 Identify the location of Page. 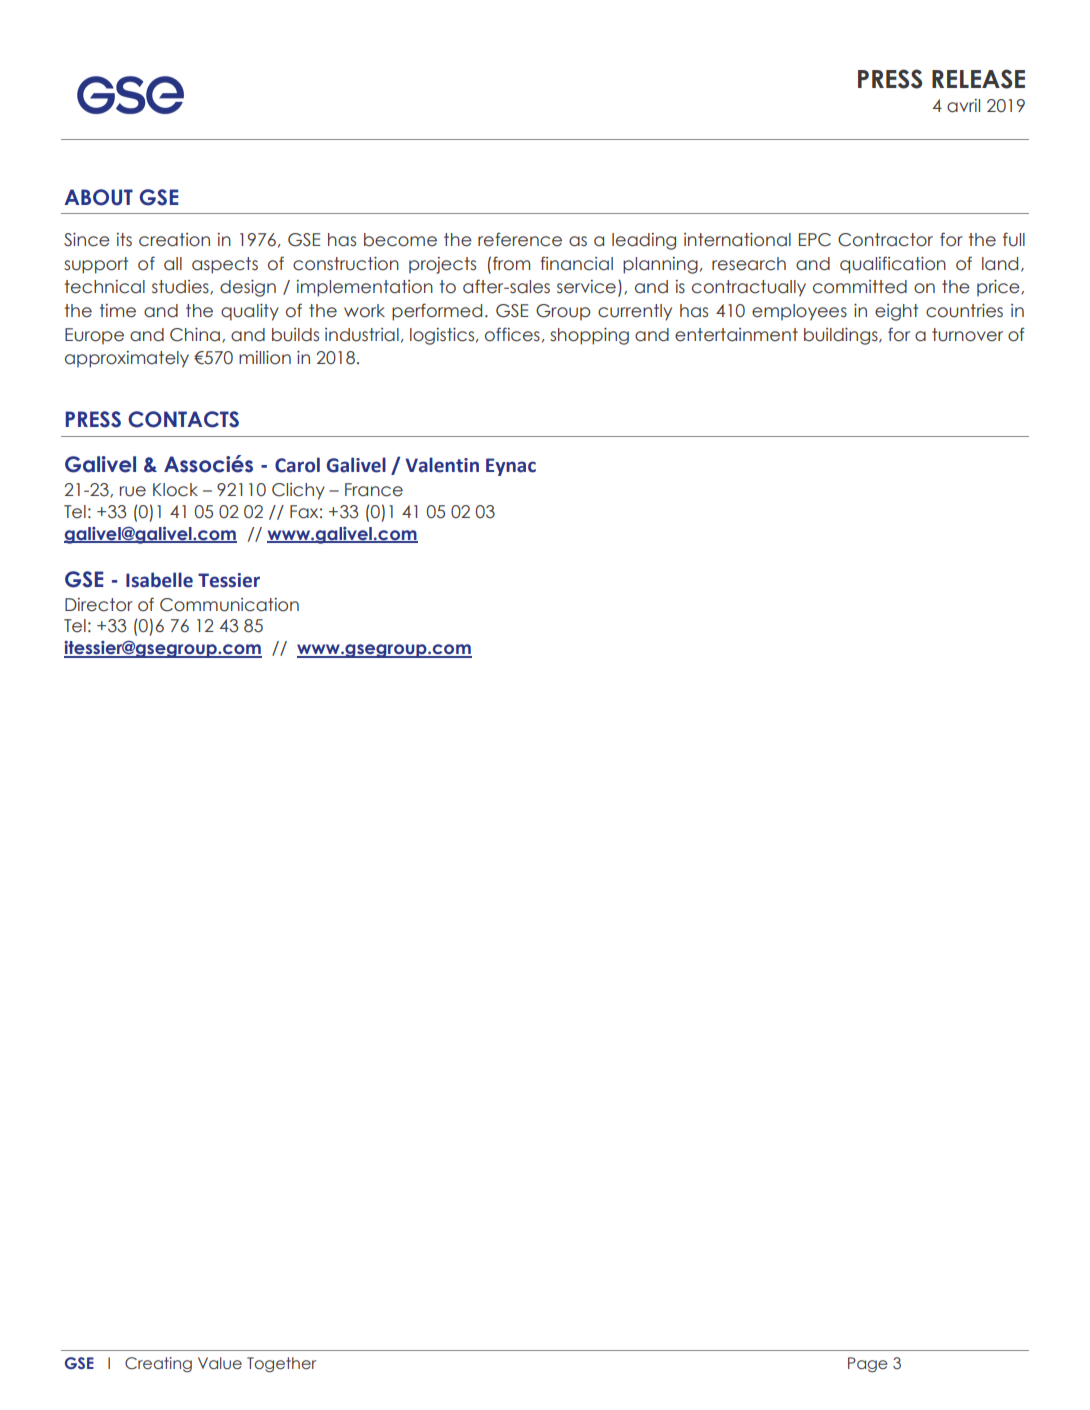
(867, 1365).
